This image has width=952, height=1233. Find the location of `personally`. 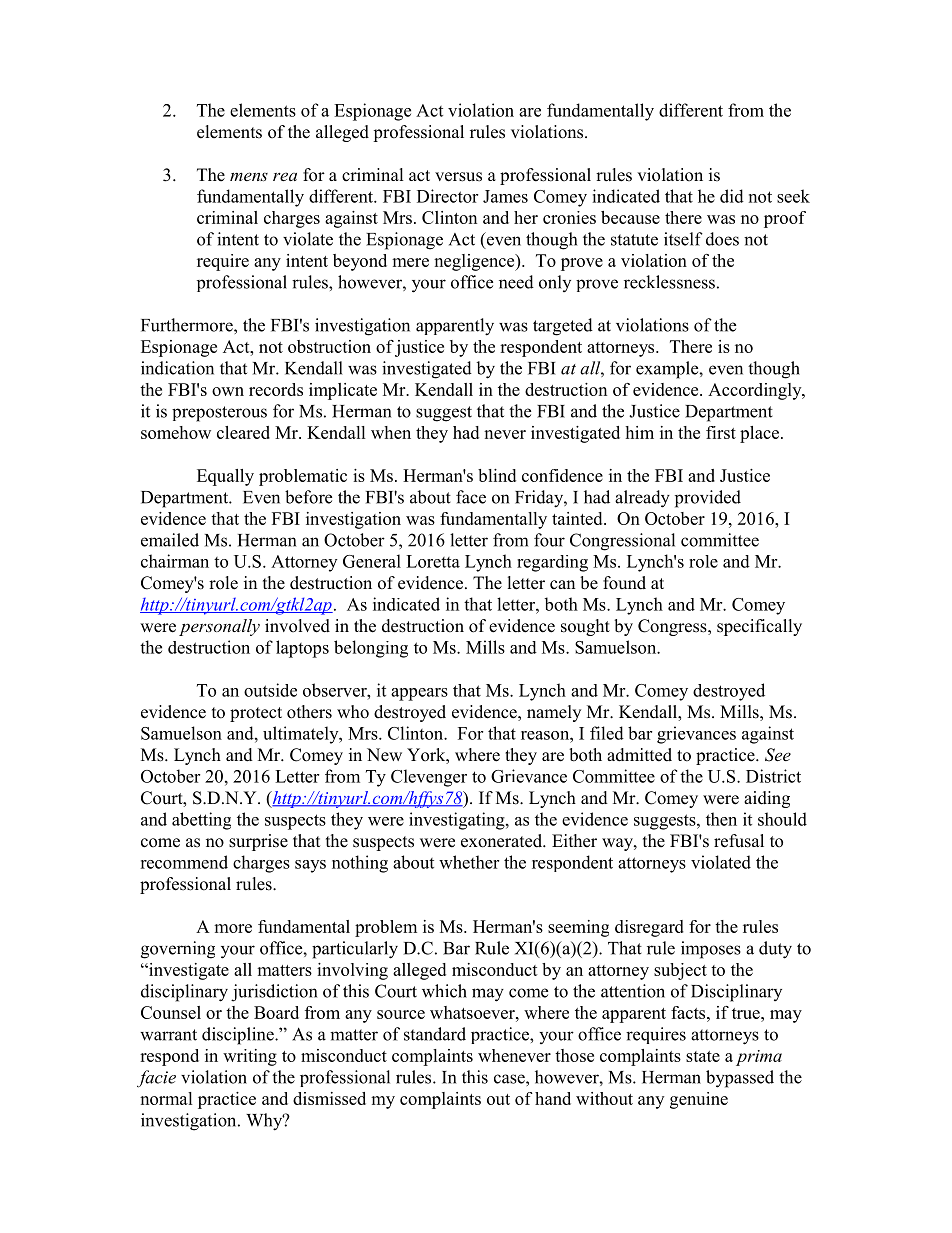

personally is located at coordinates (219, 627).
